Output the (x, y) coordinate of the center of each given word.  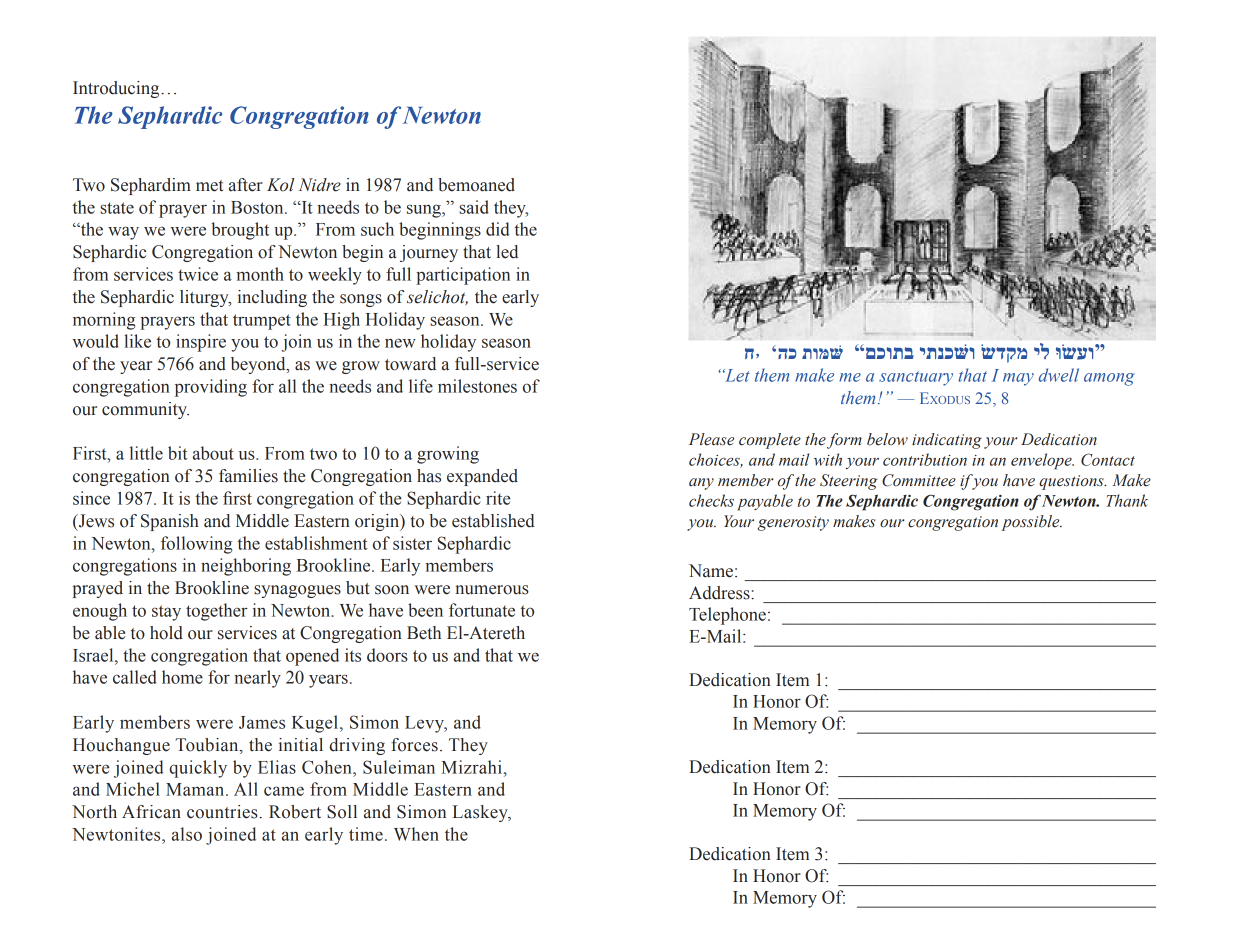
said (474, 207)
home (182, 677)
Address (720, 593)
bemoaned (476, 185)
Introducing (117, 89)
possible (1031, 523)
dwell (1059, 375)
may (1018, 379)
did (497, 229)
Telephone (727, 616)
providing (211, 388)
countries (223, 812)
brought (240, 231)
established (493, 521)
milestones (477, 386)
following (196, 545)
